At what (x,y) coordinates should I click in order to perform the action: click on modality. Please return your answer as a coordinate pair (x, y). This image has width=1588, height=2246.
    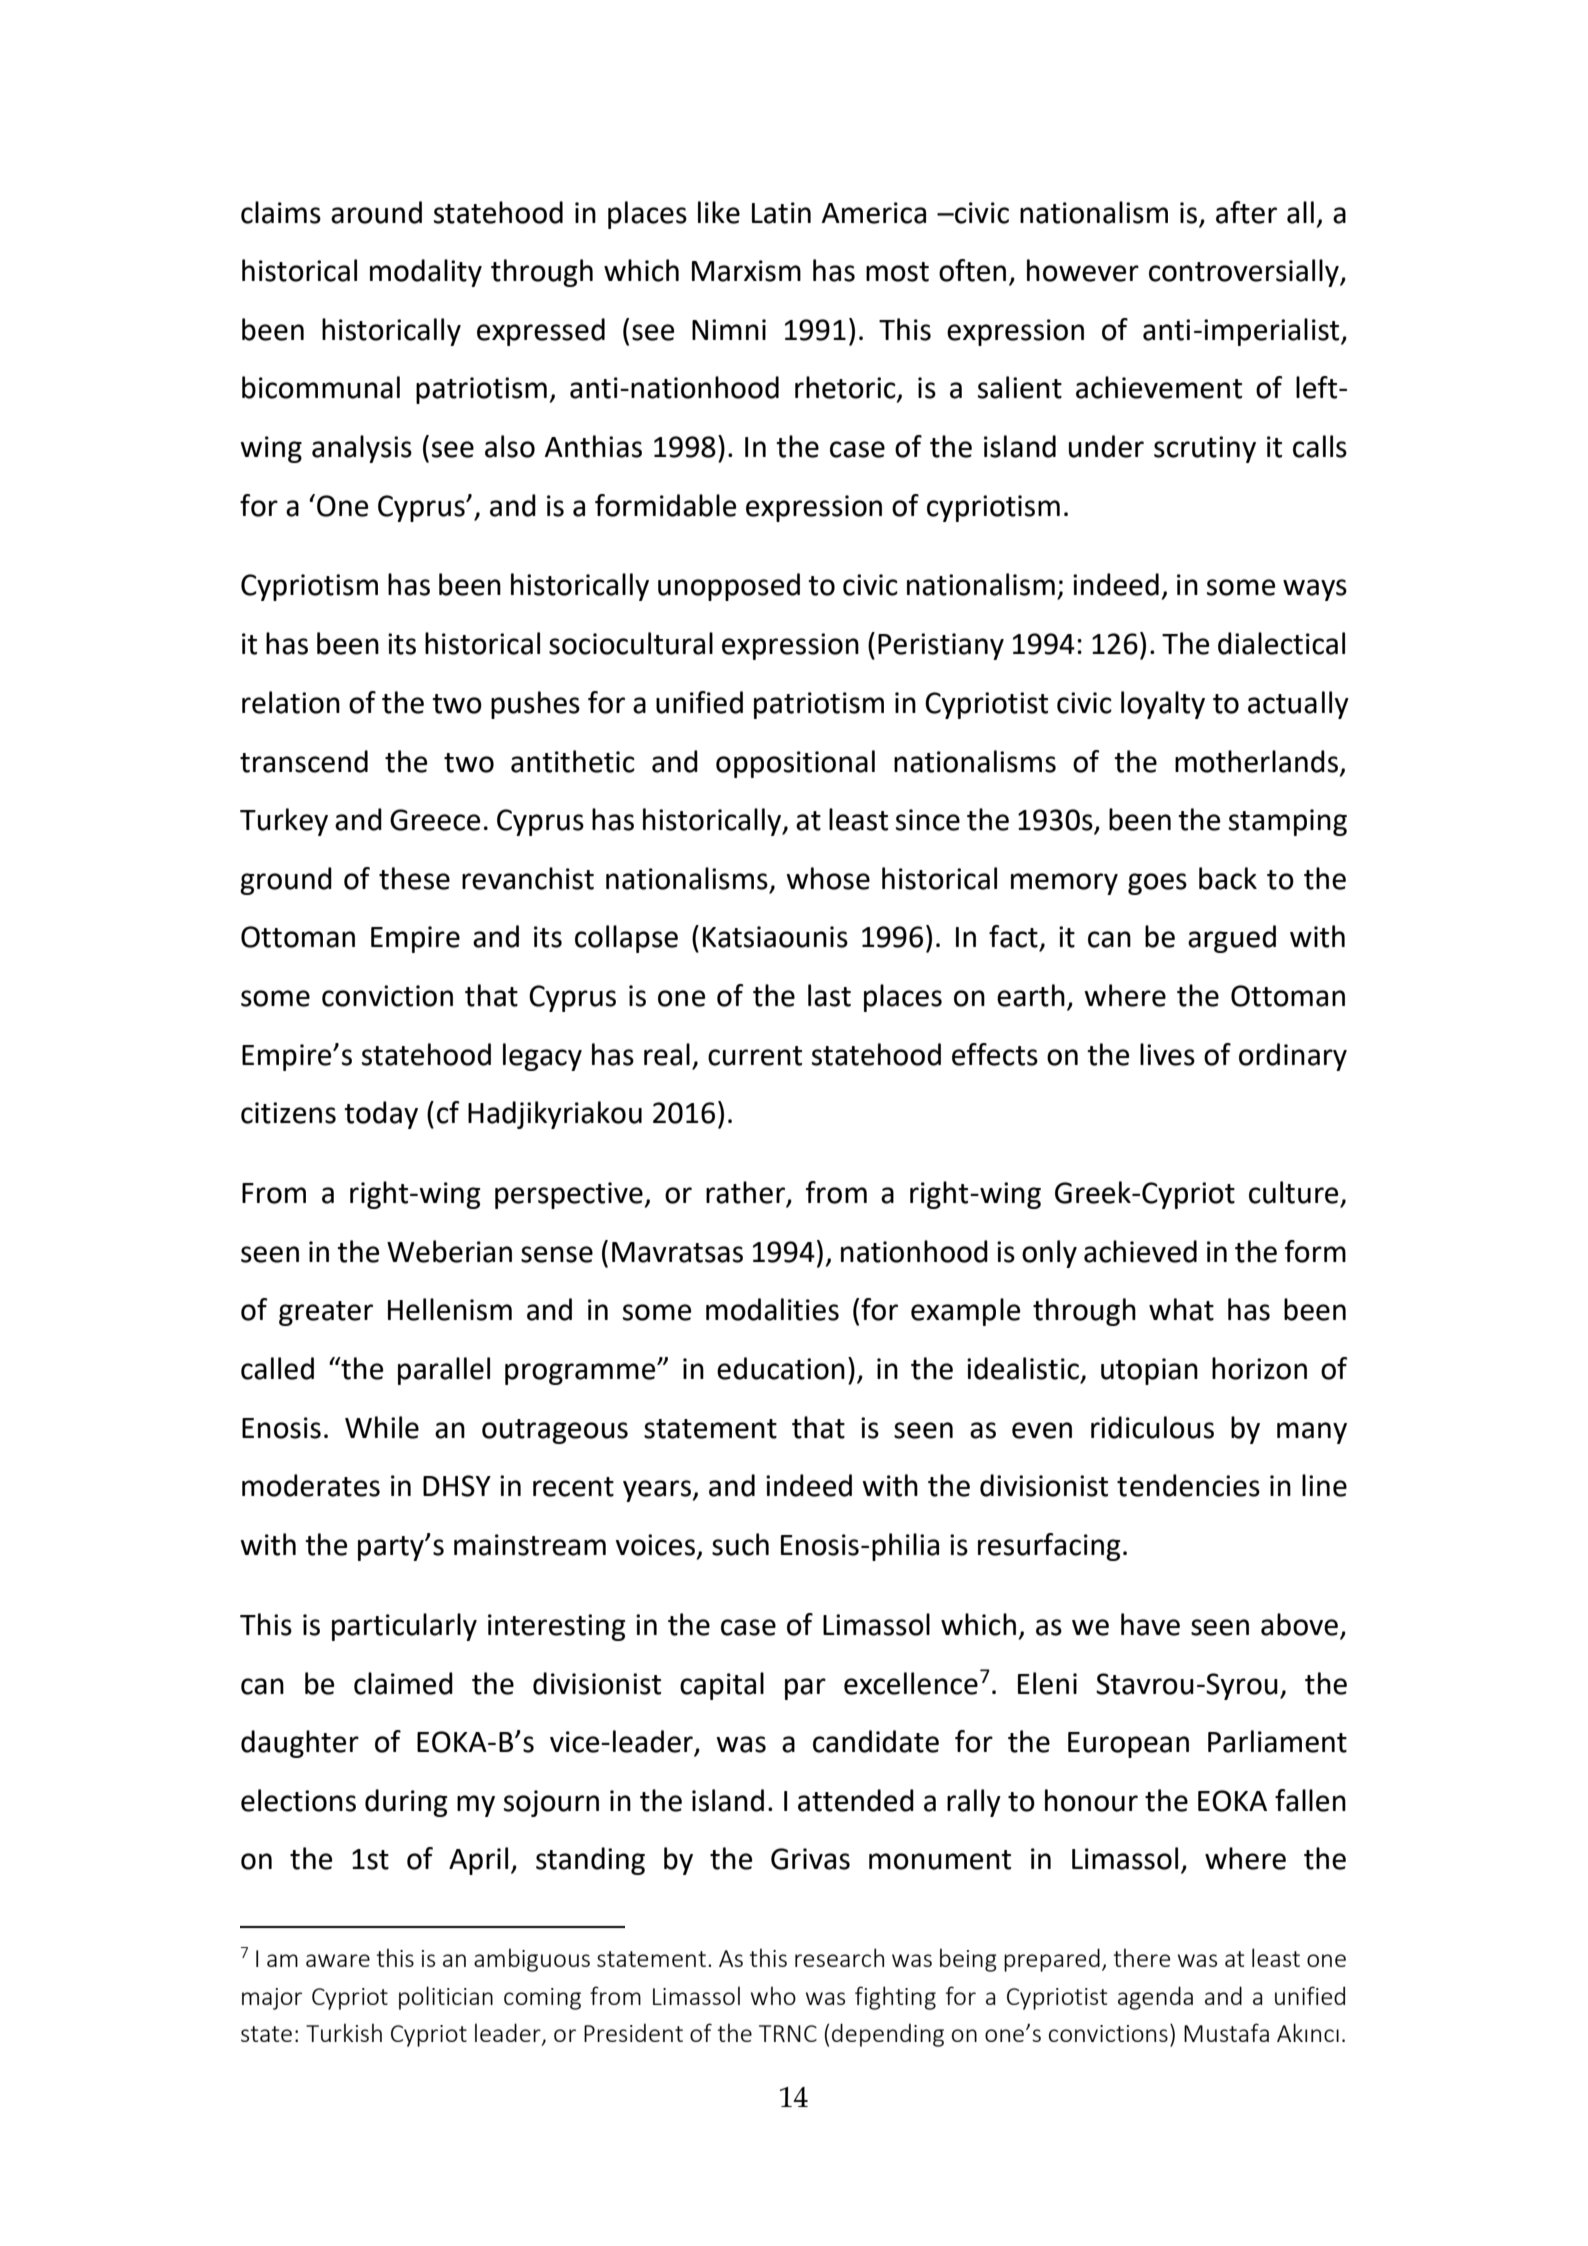
    Looking at the image, I should click on (426, 273).
